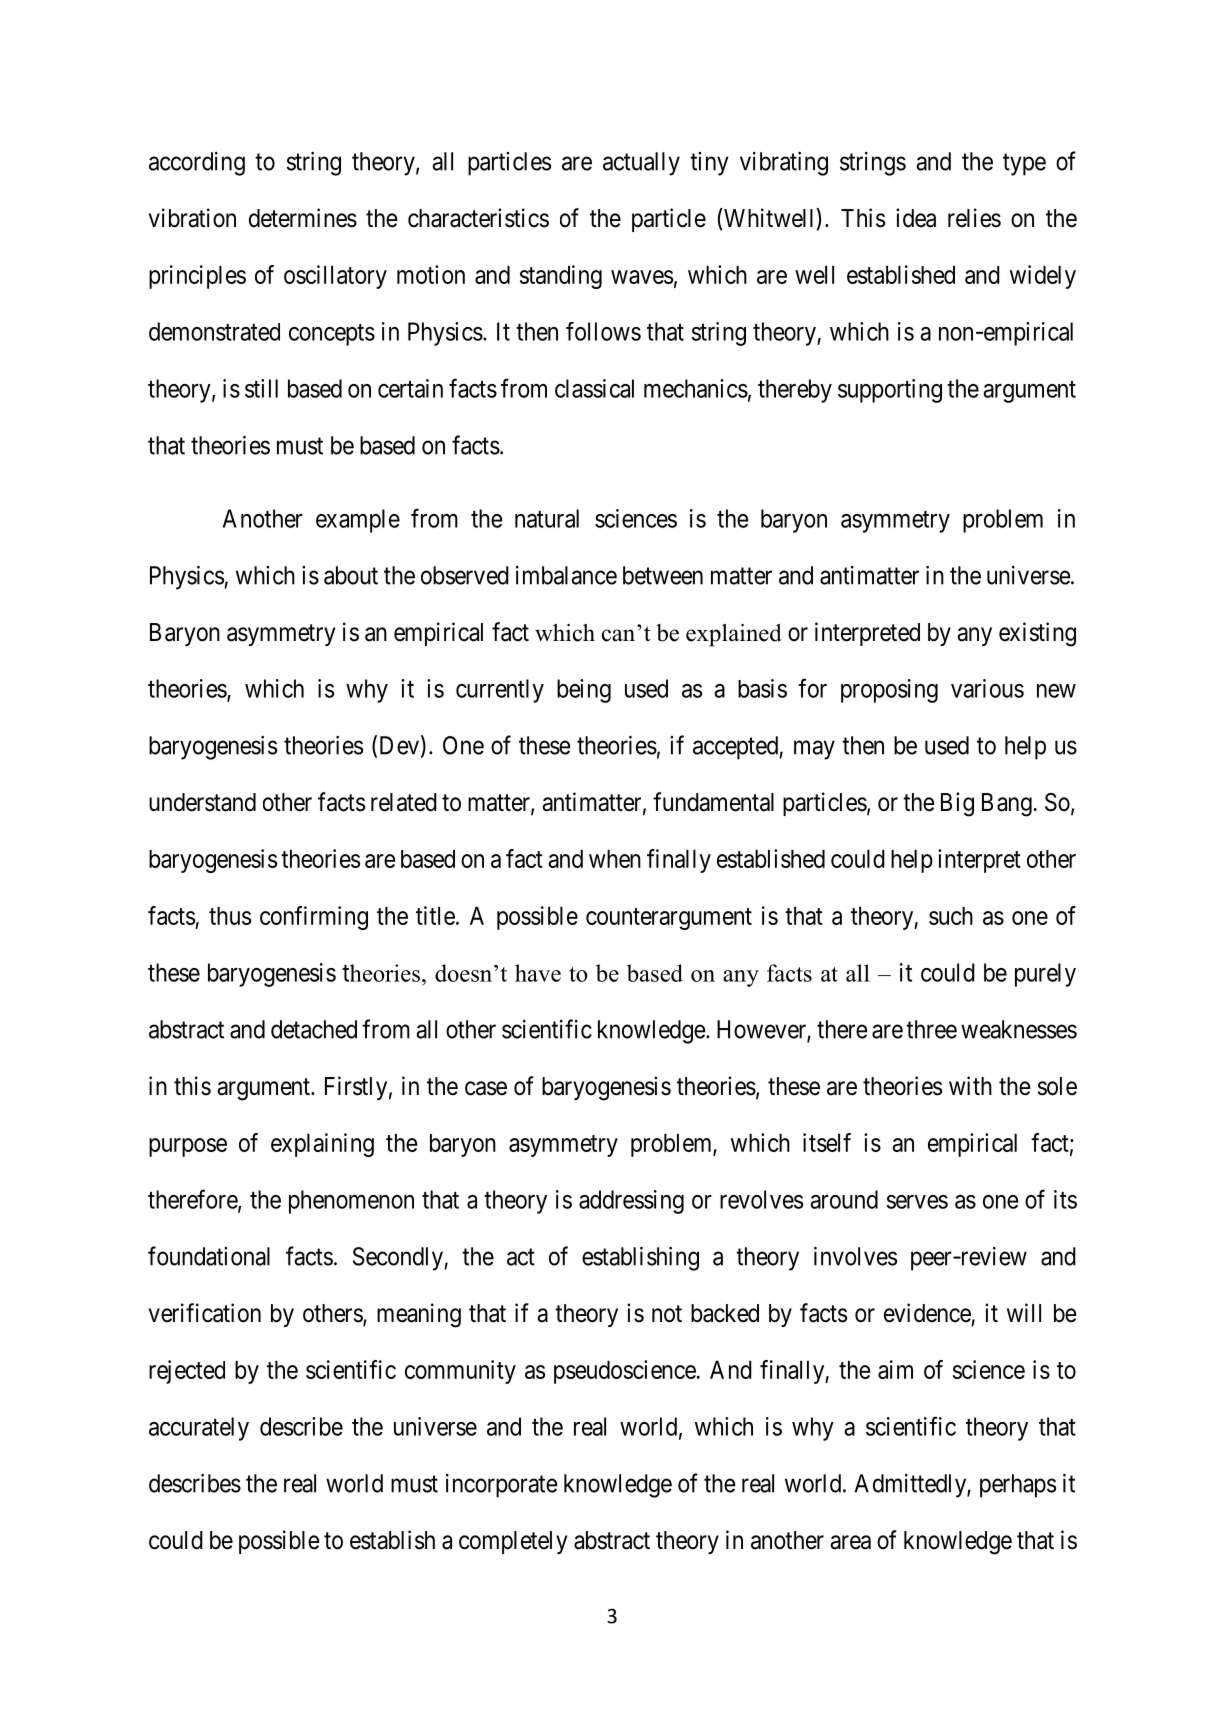  I want to click on perhaps, so click(1018, 1486).
